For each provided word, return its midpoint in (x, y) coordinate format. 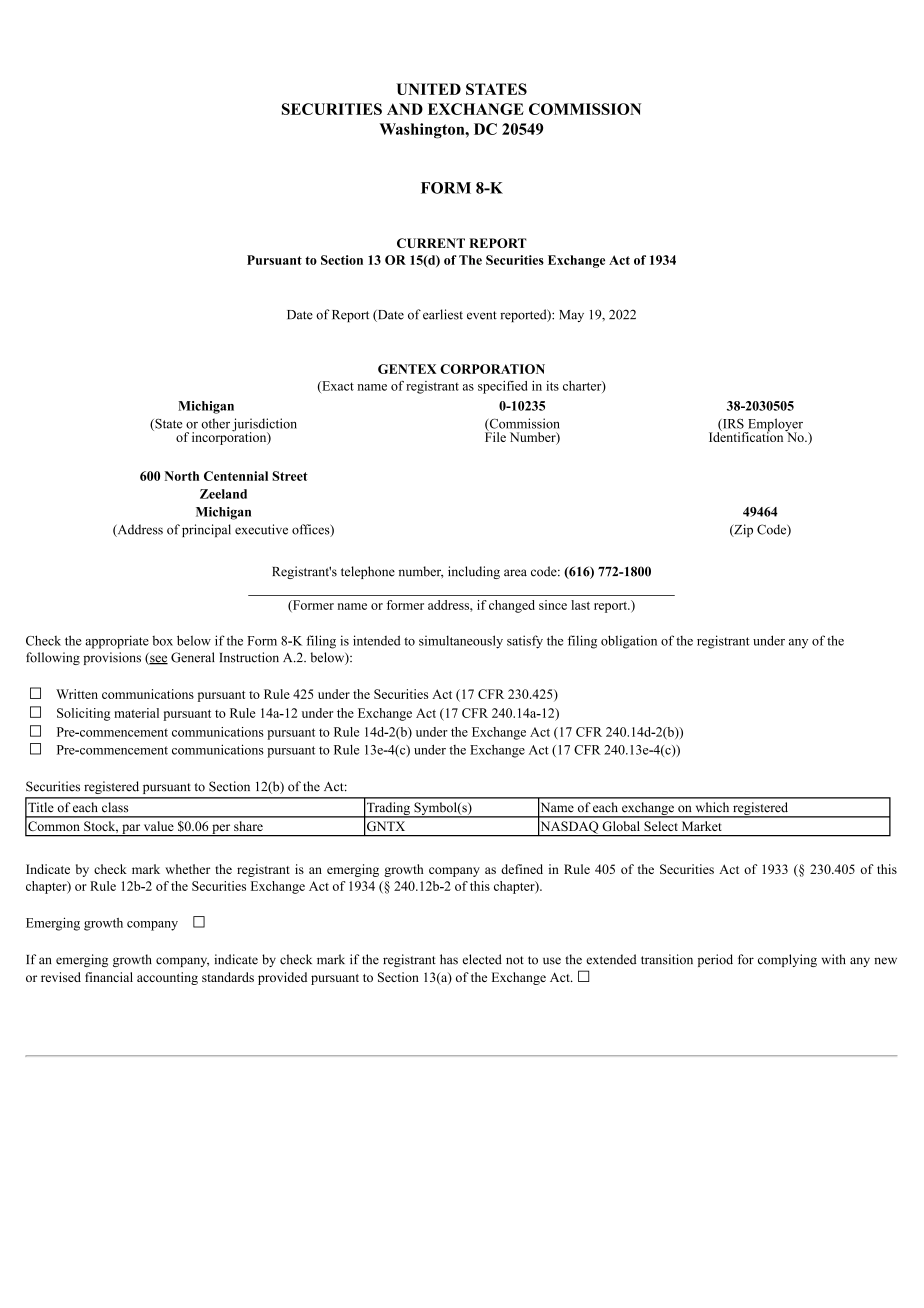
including (474, 572)
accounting (167, 978)
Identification (747, 436)
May (571, 316)
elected (482, 959)
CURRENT (431, 243)
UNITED (428, 89)
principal (206, 530)
